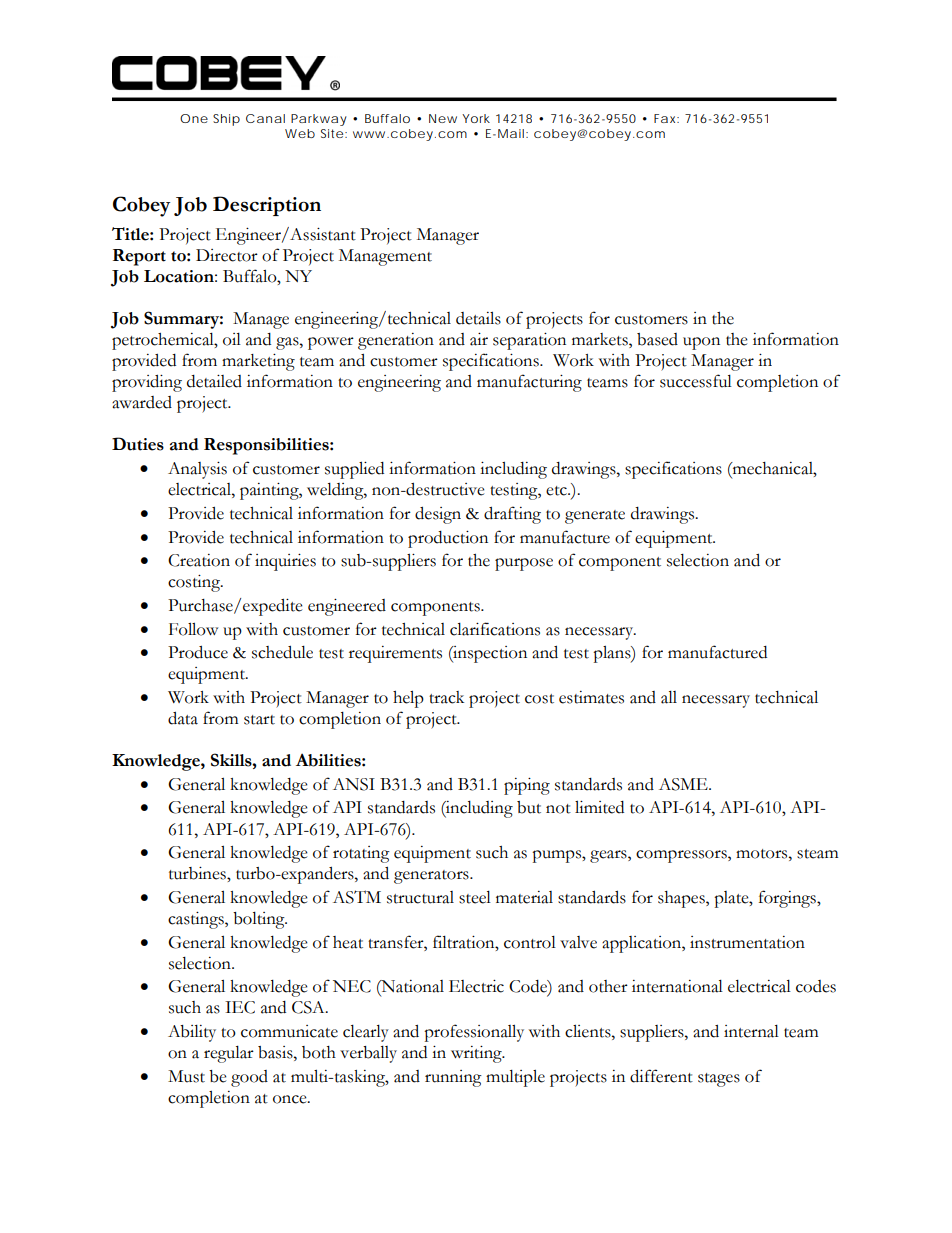 The width and height of the screenshot is (952, 1233). I want to click on Fax, so click(666, 118).
